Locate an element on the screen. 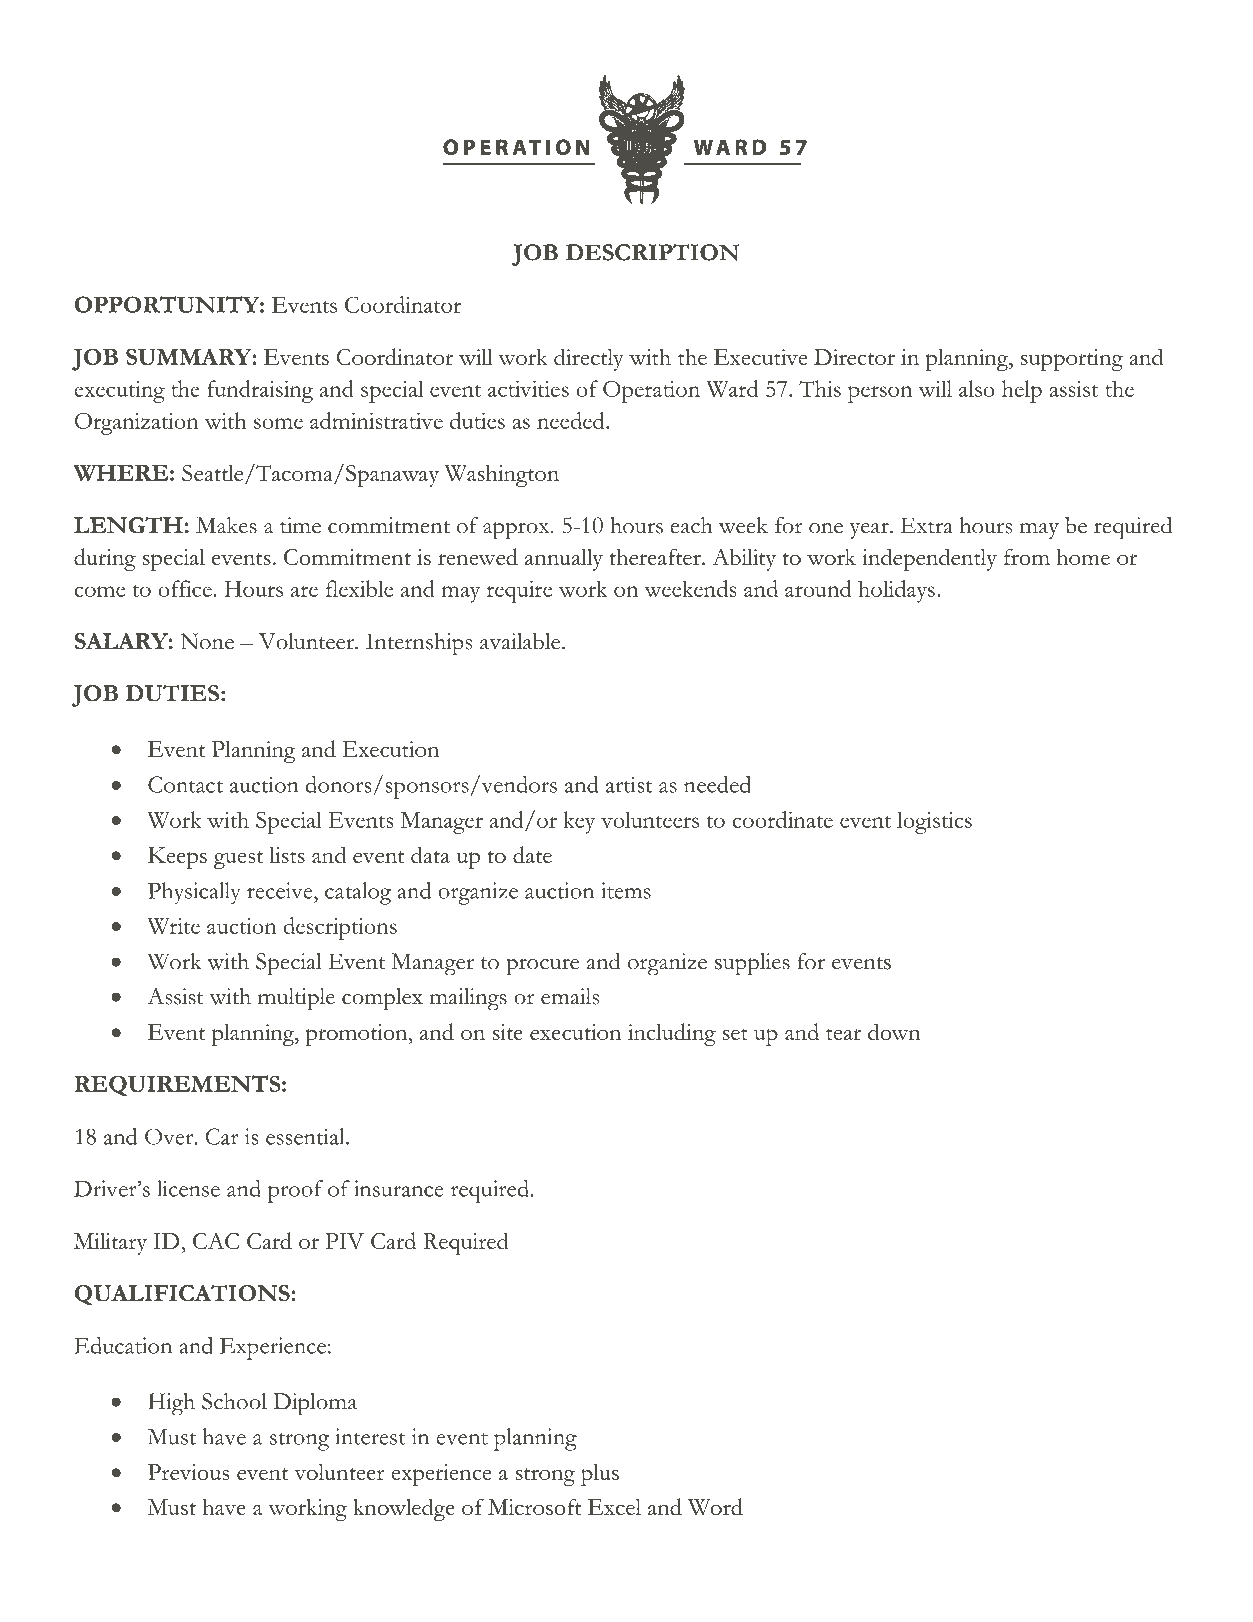  fundraising is located at coordinates (260, 391).
